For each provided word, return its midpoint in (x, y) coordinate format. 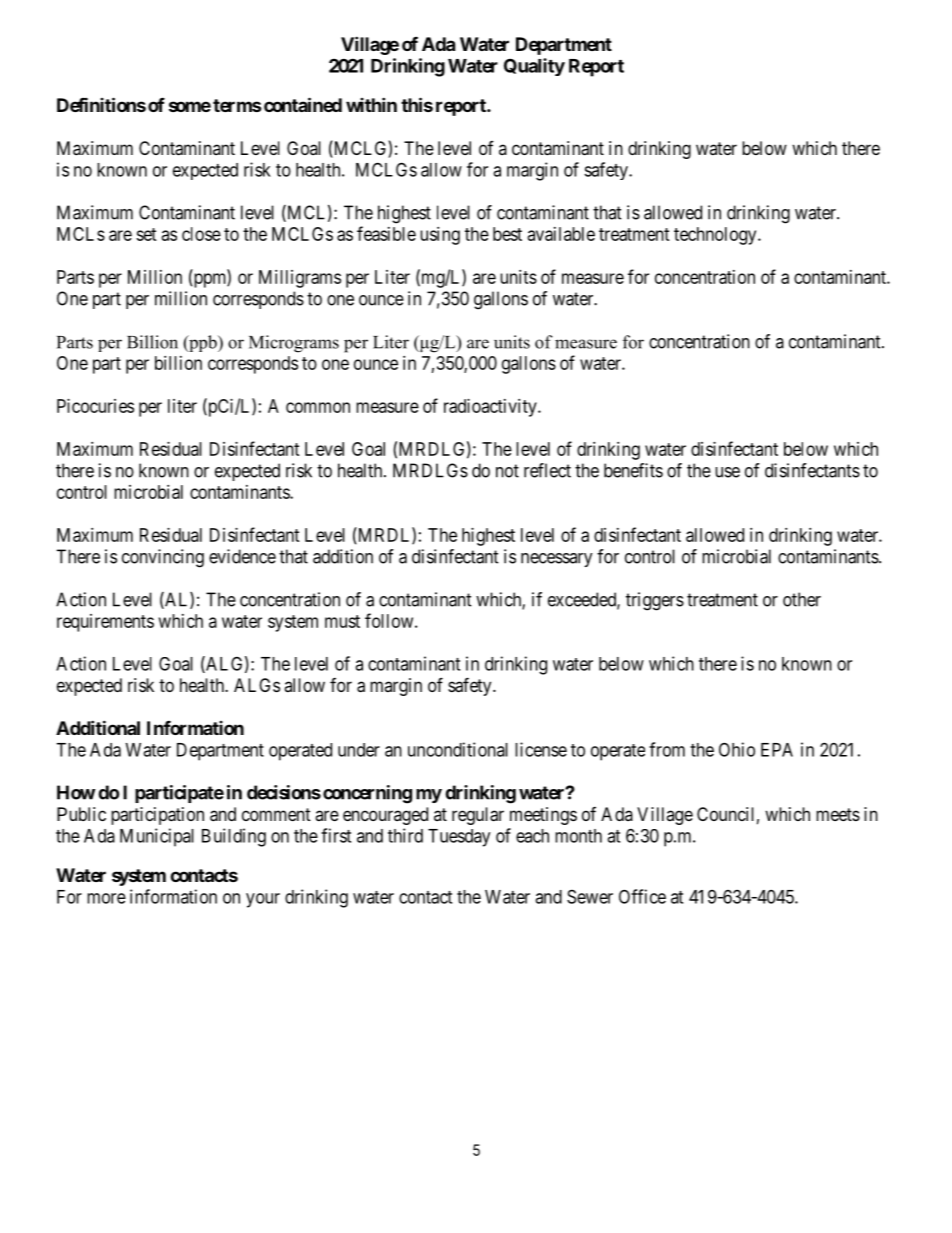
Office (642, 896)
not (507, 471)
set (146, 234)
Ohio (737, 749)
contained (303, 104)
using (440, 236)
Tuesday (459, 838)
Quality (534, 67)
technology (716, 236)
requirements (105, 623)
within (371, 104)
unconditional (458, 749)
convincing (163, 558)
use (727, 472)
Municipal (157, 837)
